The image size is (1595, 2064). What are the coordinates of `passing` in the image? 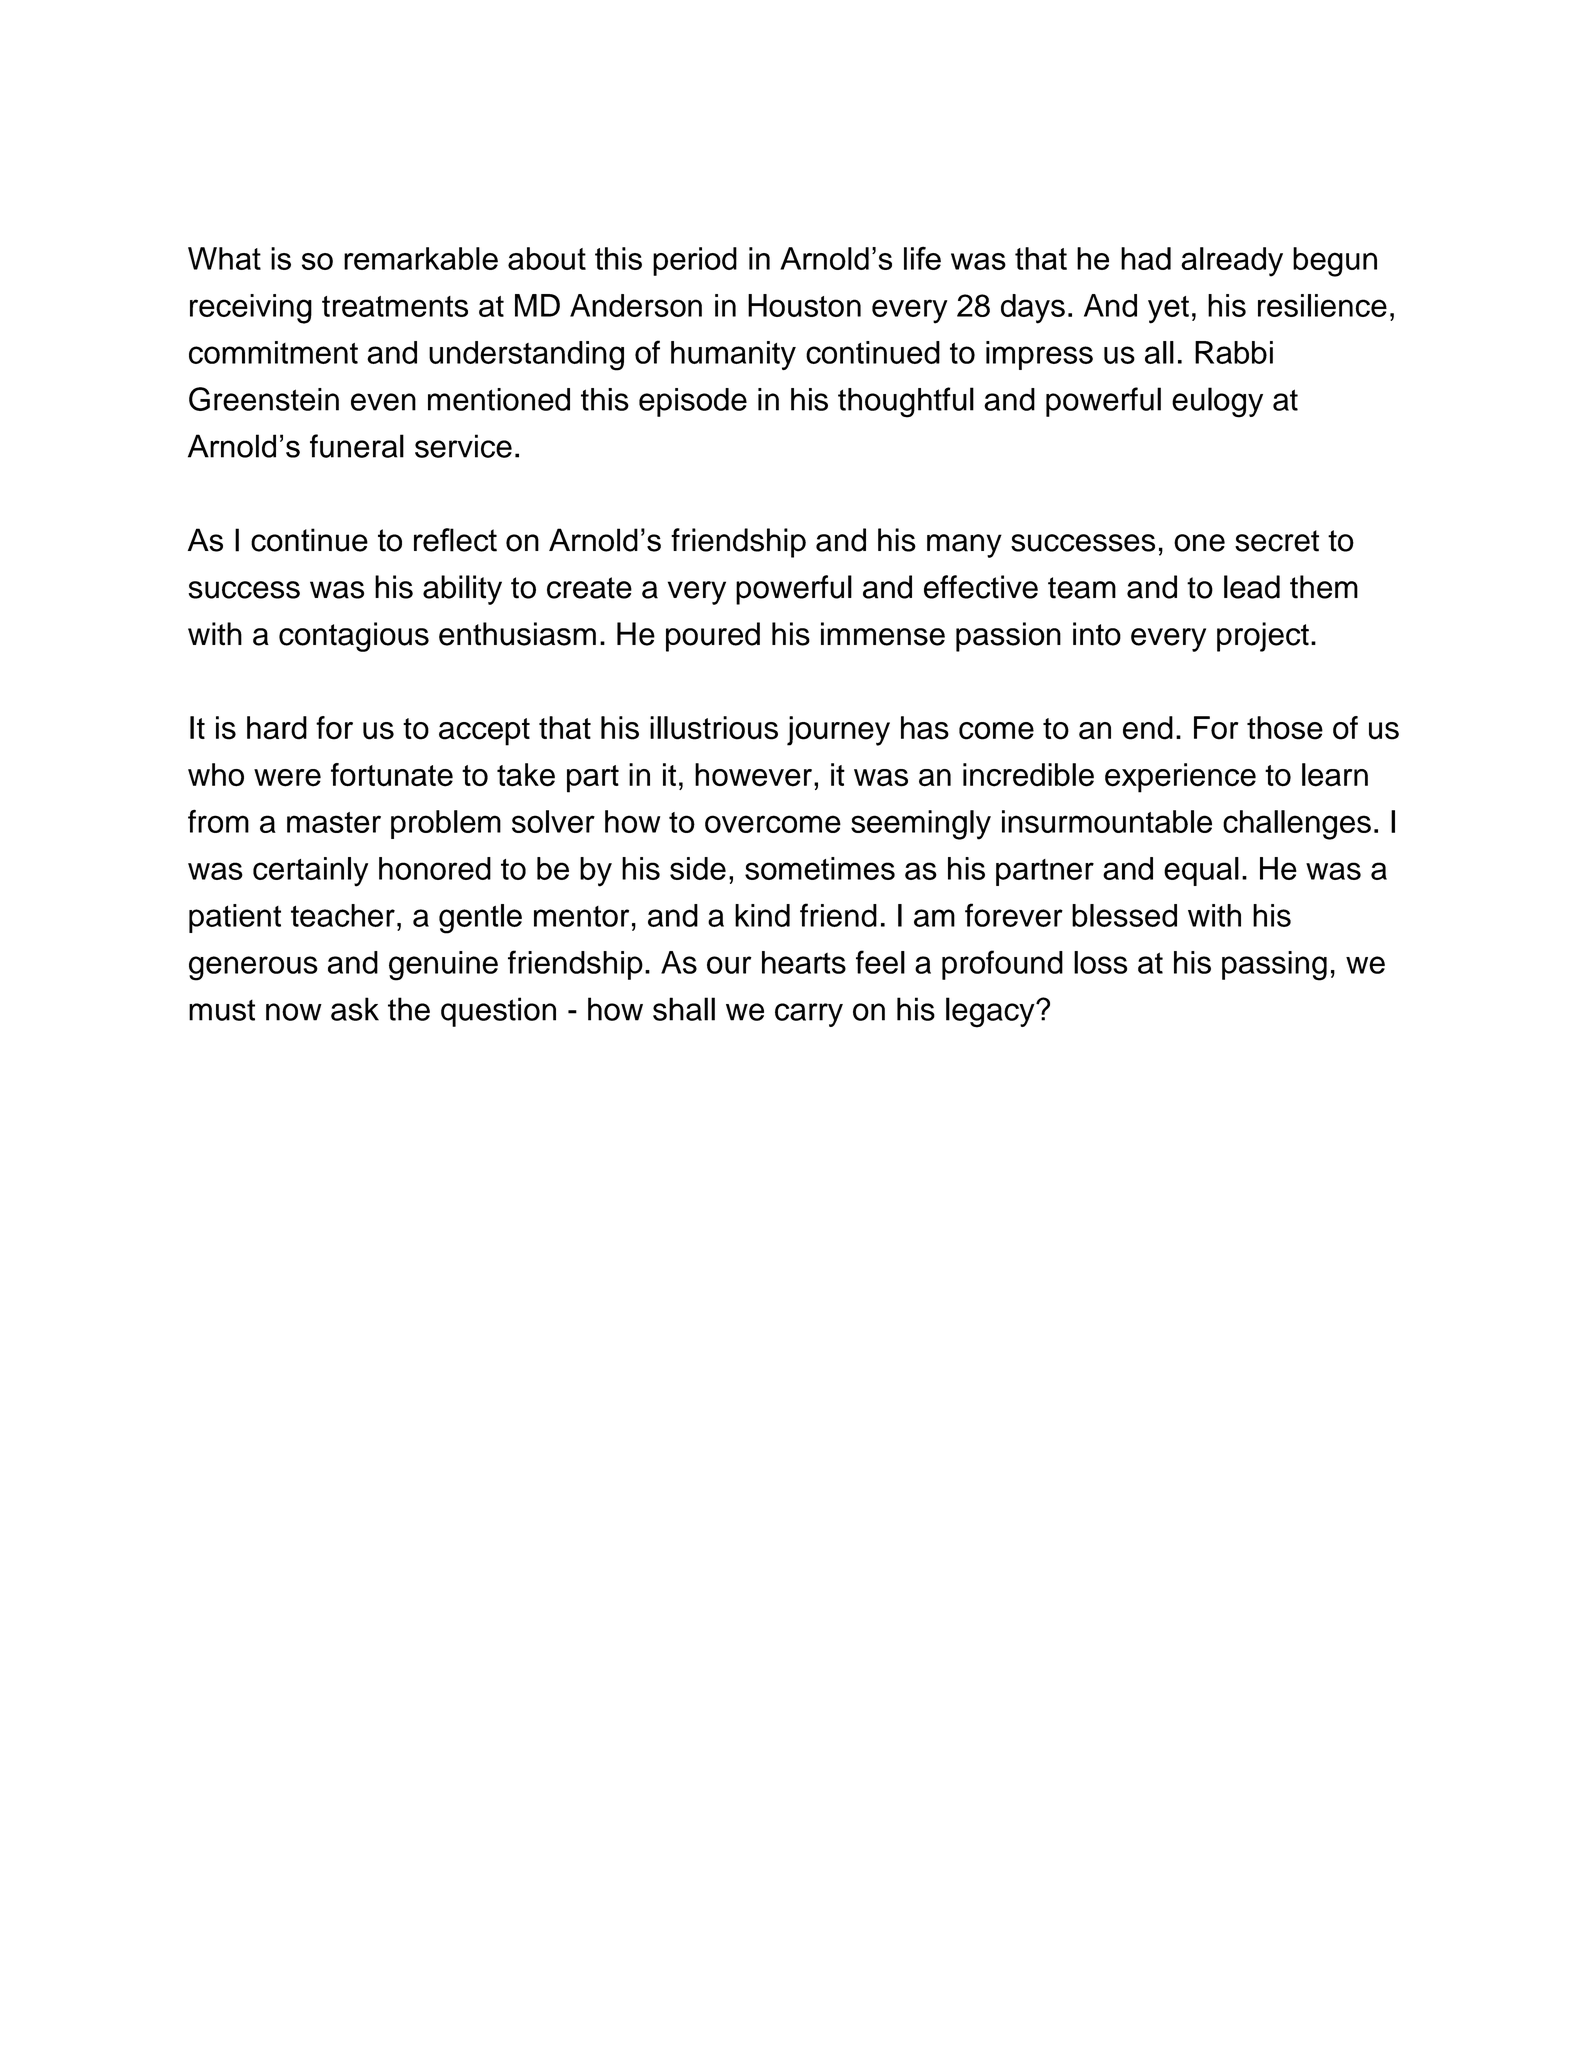 It's located at (1274, 966).
